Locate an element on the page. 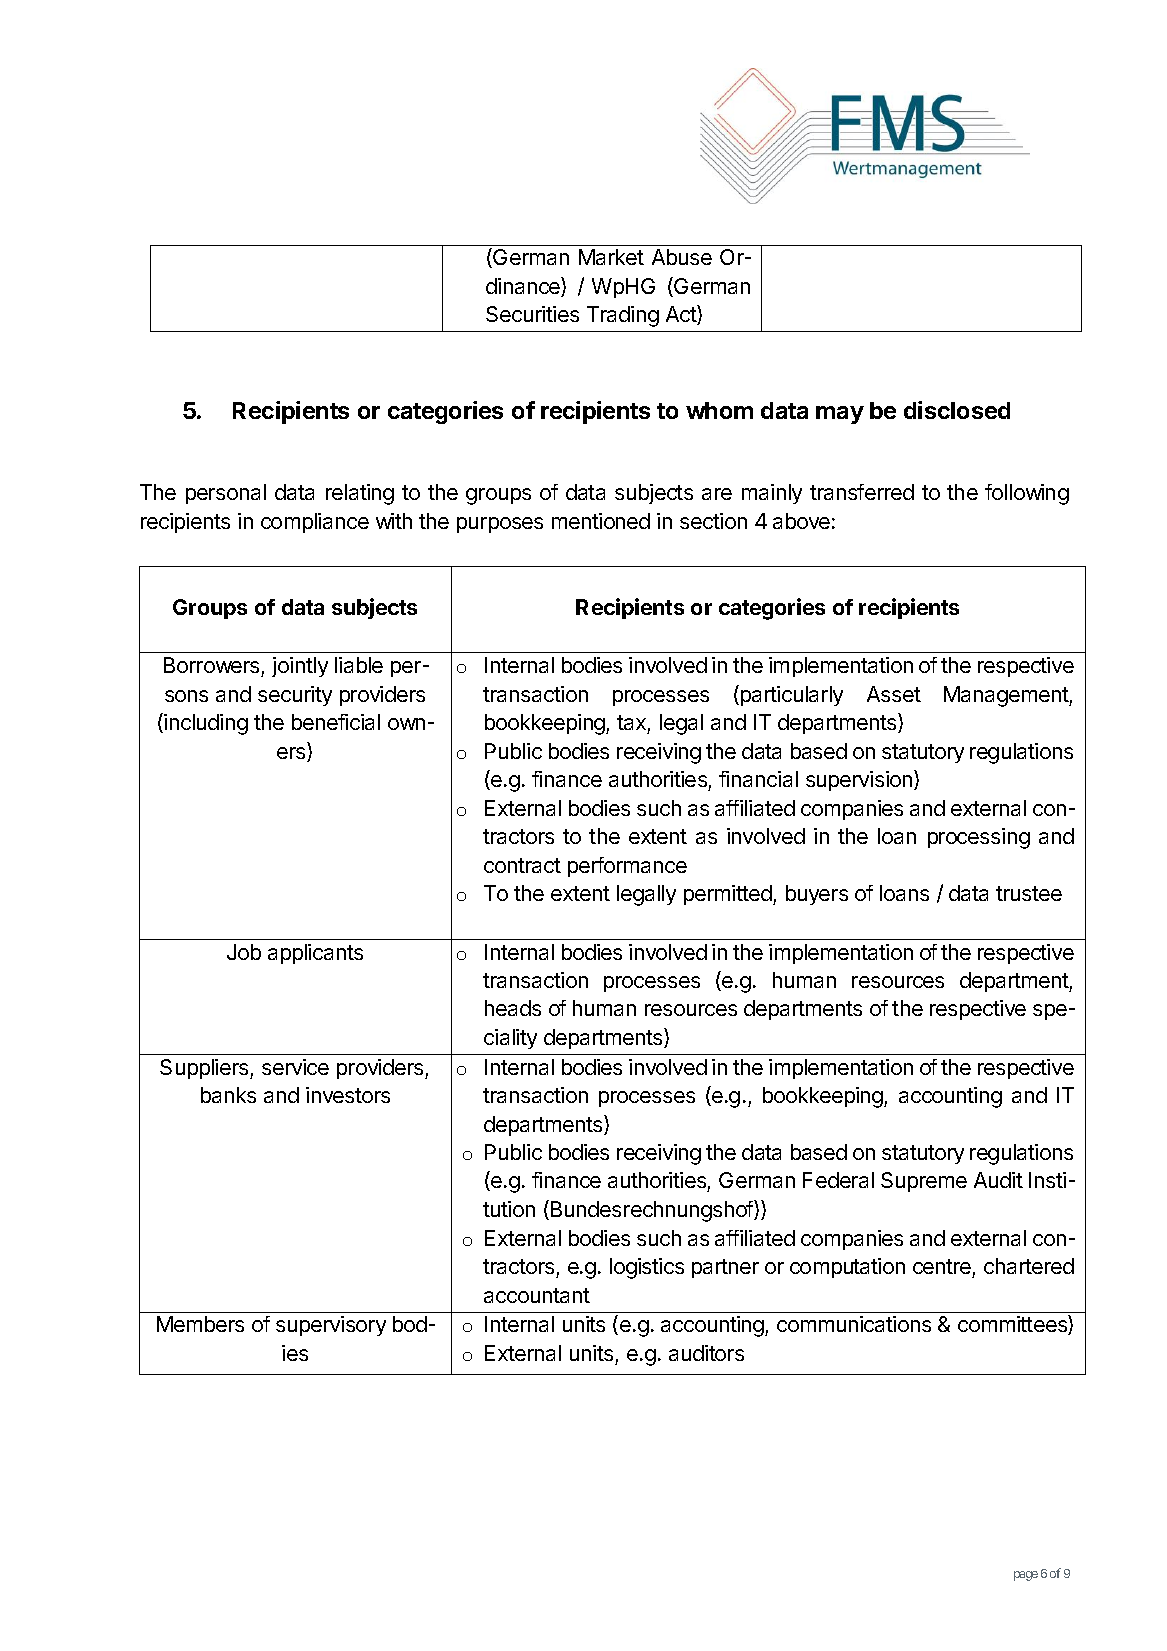 This image has height=1651, width=1167. Trading is located at coordinates (623, 316).
